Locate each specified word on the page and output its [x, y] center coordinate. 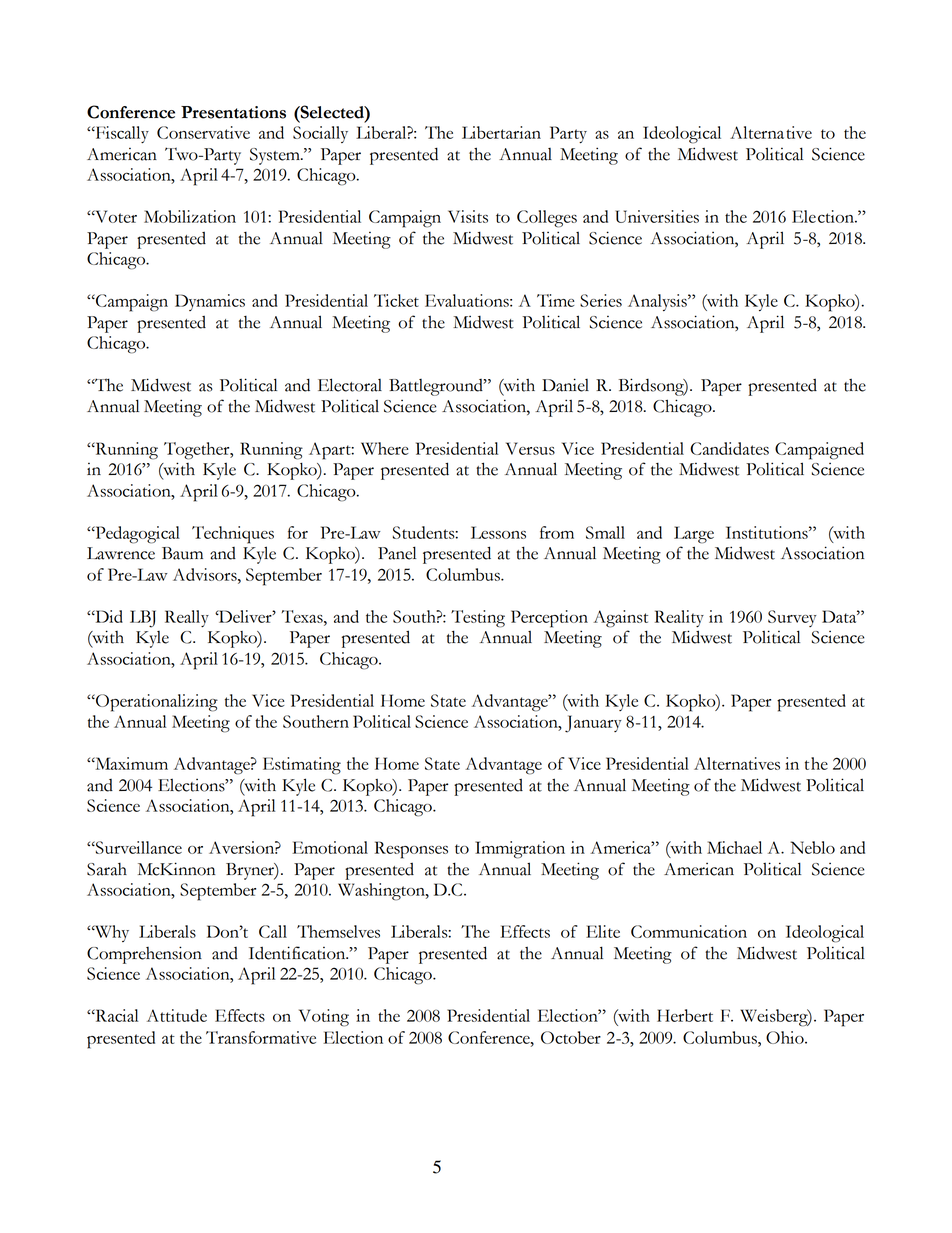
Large [694, 535]
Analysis [658, 302]
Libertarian [501, 132]
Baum [182, 553]
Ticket [396, 300]
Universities [657, 216]
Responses [411, 850]
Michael [734, 847]
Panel [397, 553]
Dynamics [210, 302]
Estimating [302, 766]
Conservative [203, 132]
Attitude [177, 1015]
